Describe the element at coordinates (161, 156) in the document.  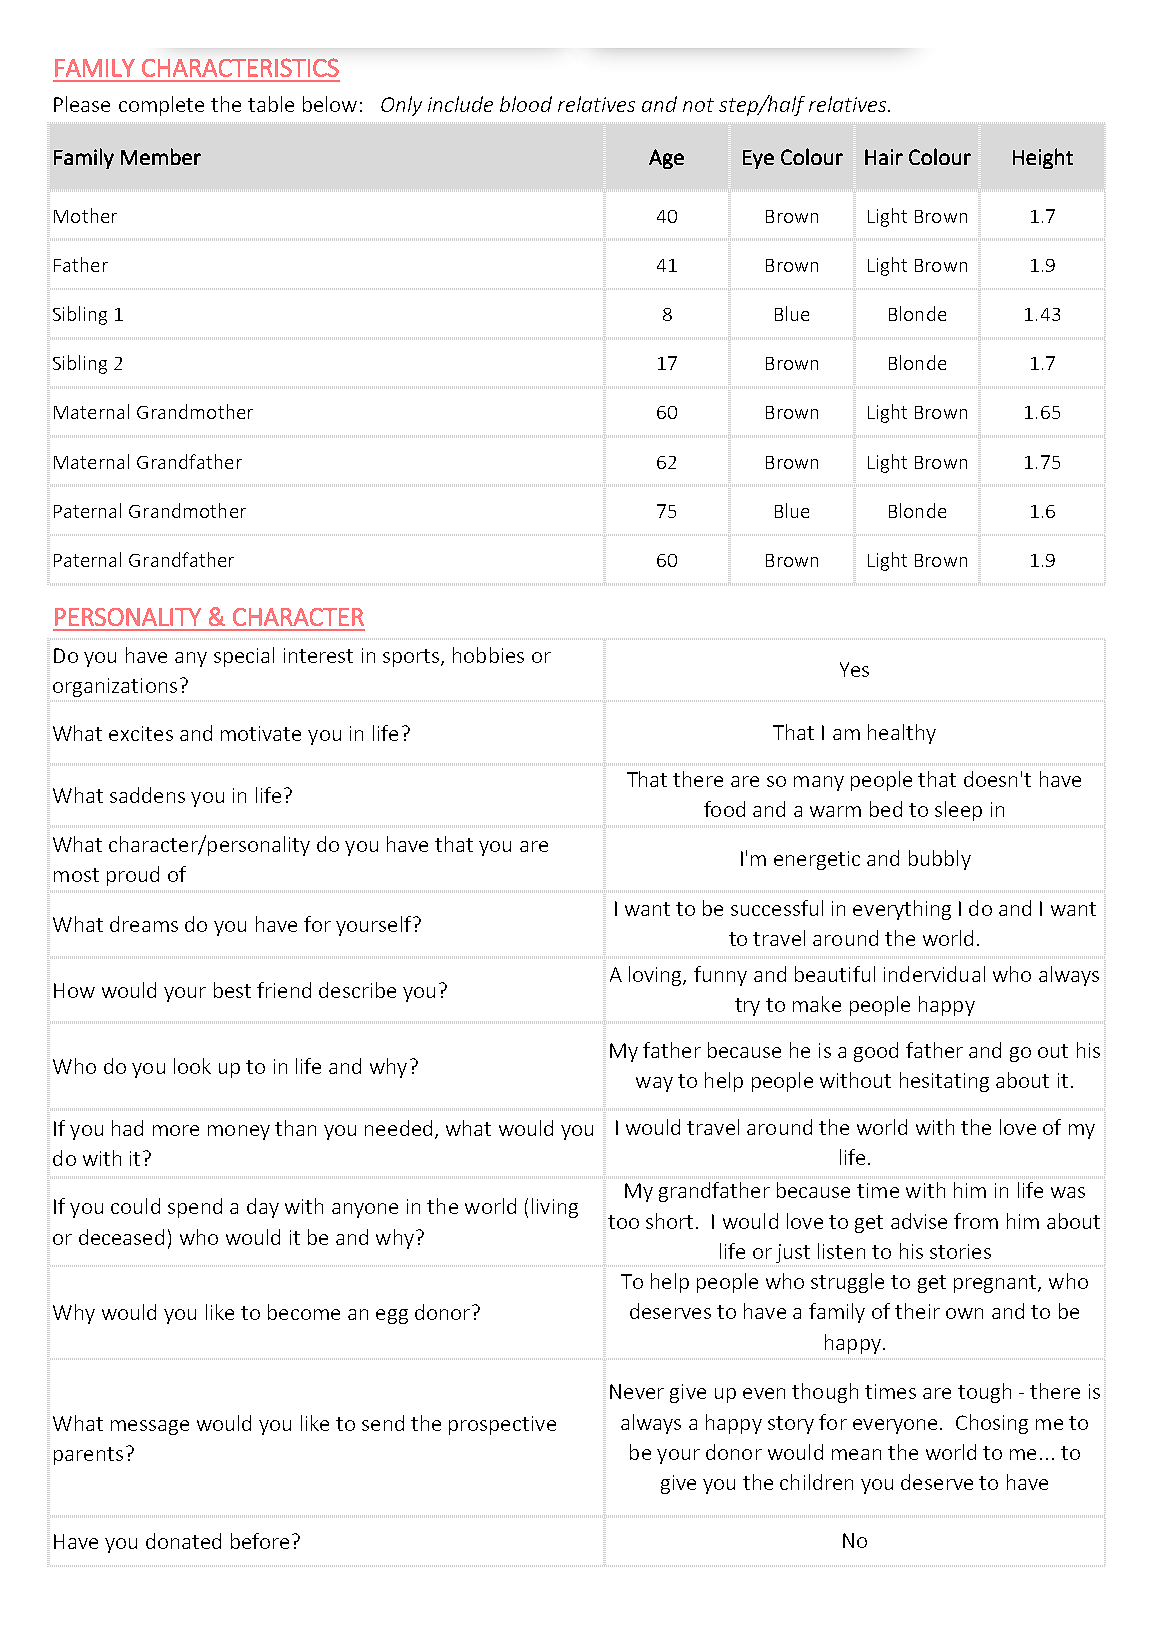
I see `Member` at that location.
